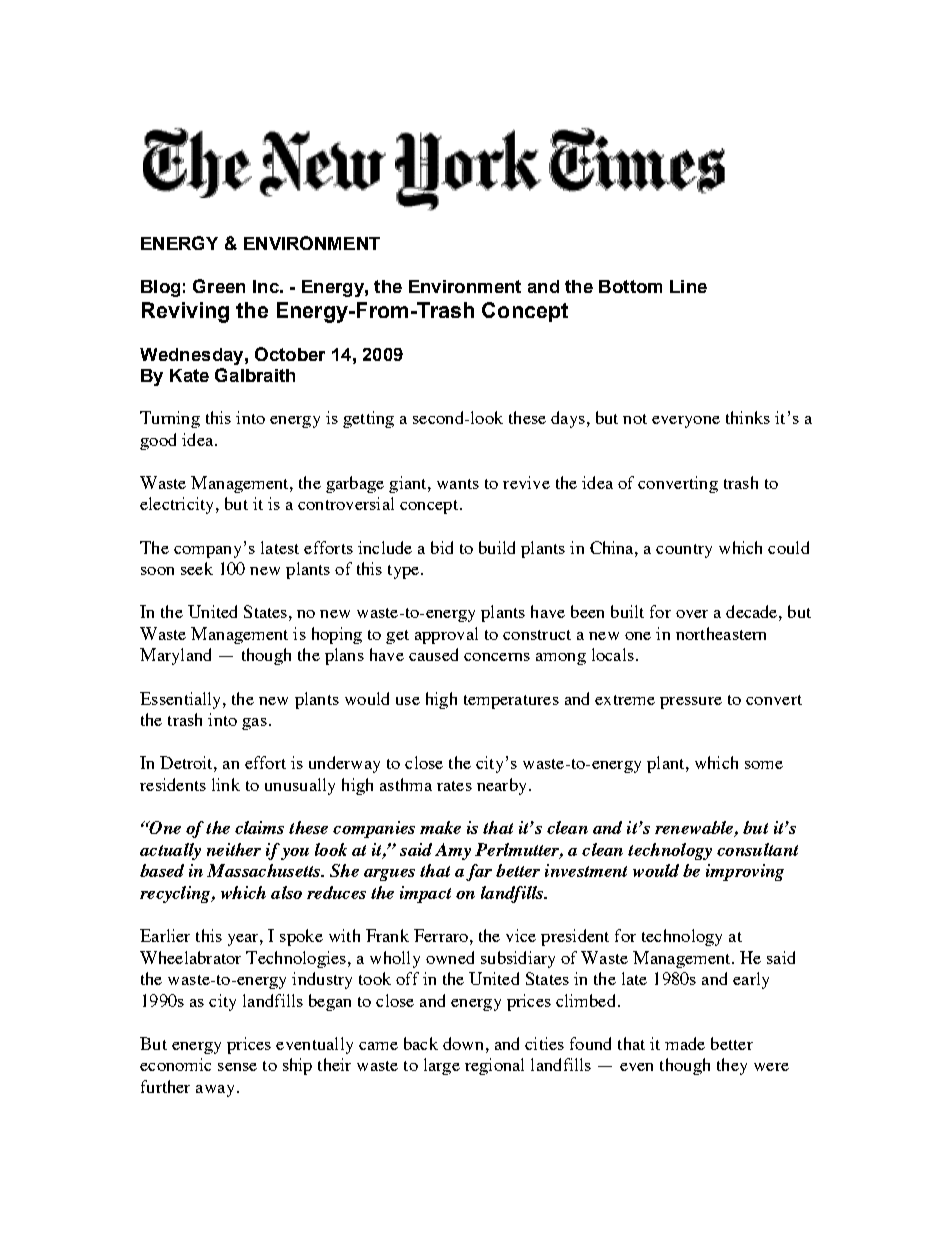 The width and height of the page is (952, 1233). I want to click on Bottom, so click(630, 286).
